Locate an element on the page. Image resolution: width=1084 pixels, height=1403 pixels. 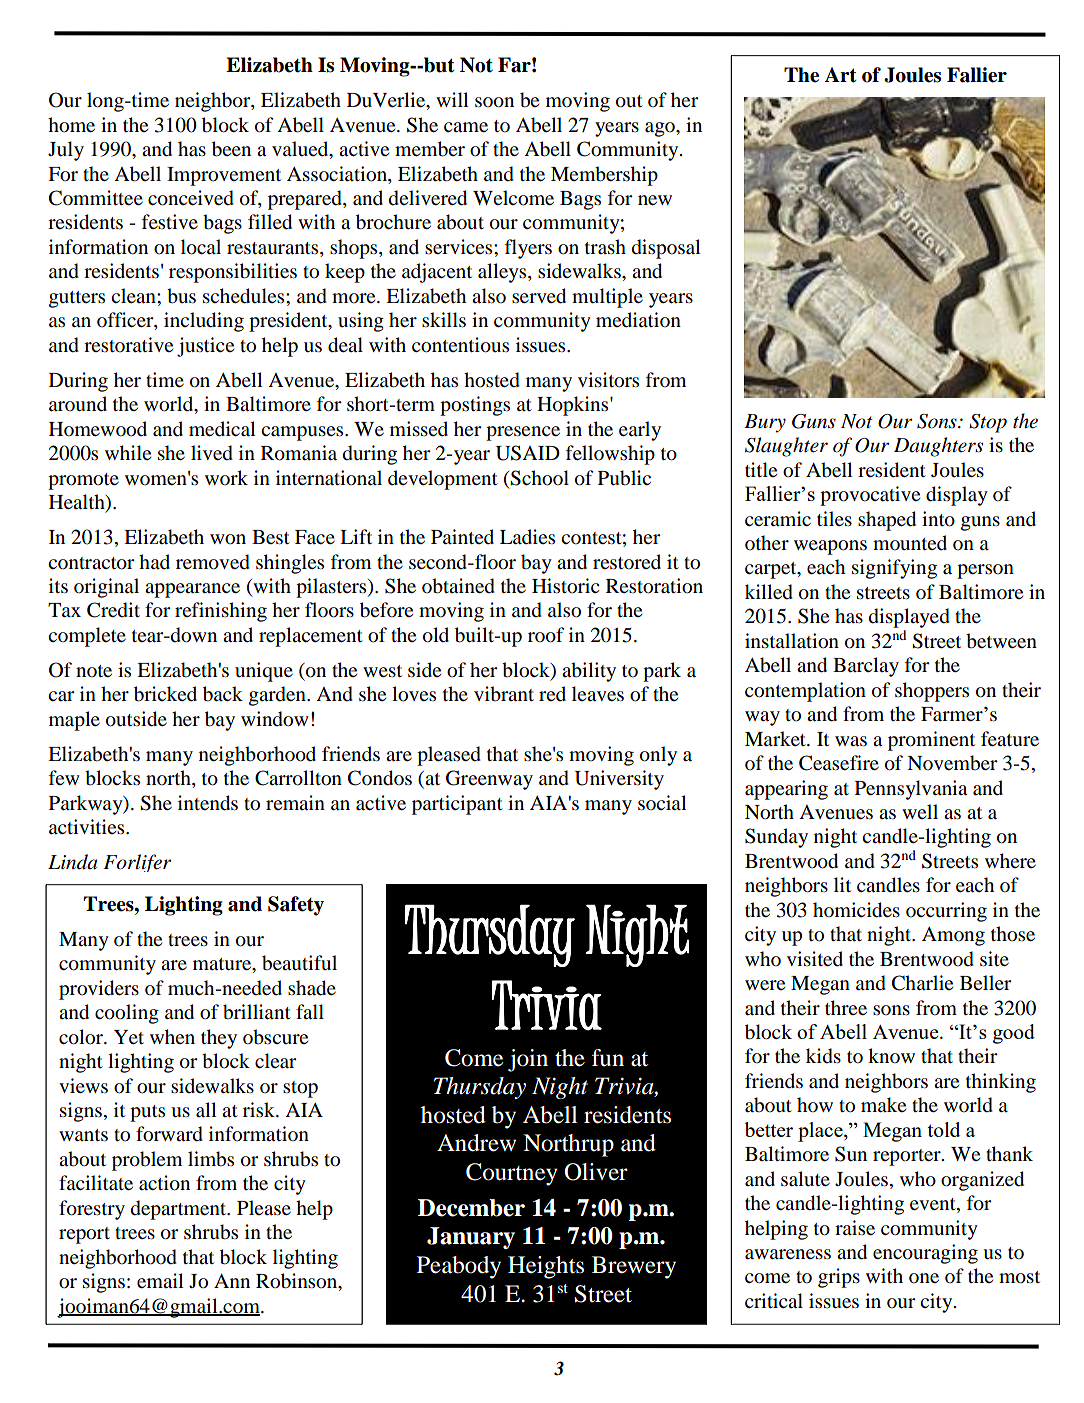
Heights is located at coordinates (546, 1267).
